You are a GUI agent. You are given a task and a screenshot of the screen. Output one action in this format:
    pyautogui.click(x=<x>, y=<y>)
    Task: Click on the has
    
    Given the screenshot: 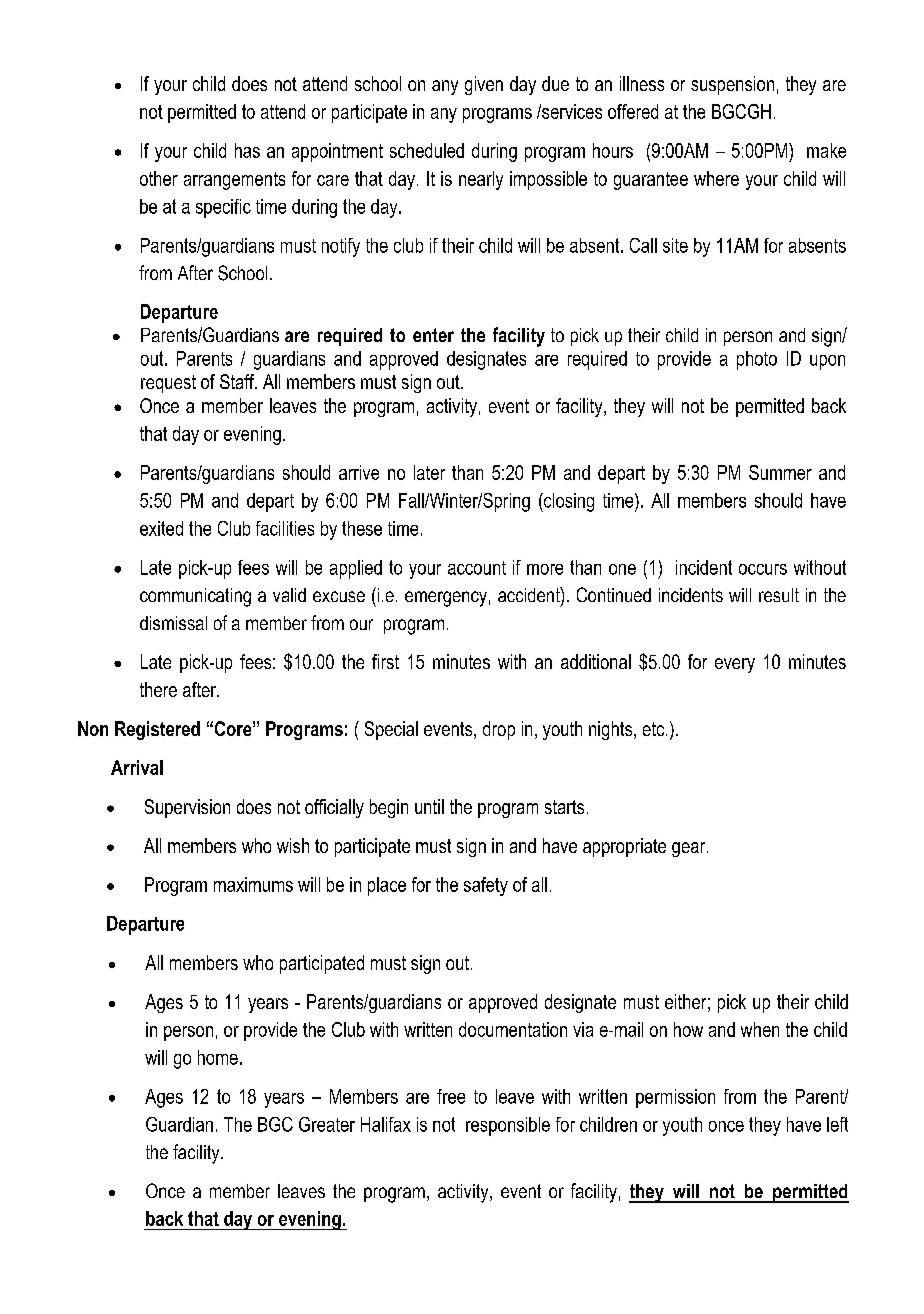 What is the action you would take?
    pyautogui.click(x=247, y=150)
